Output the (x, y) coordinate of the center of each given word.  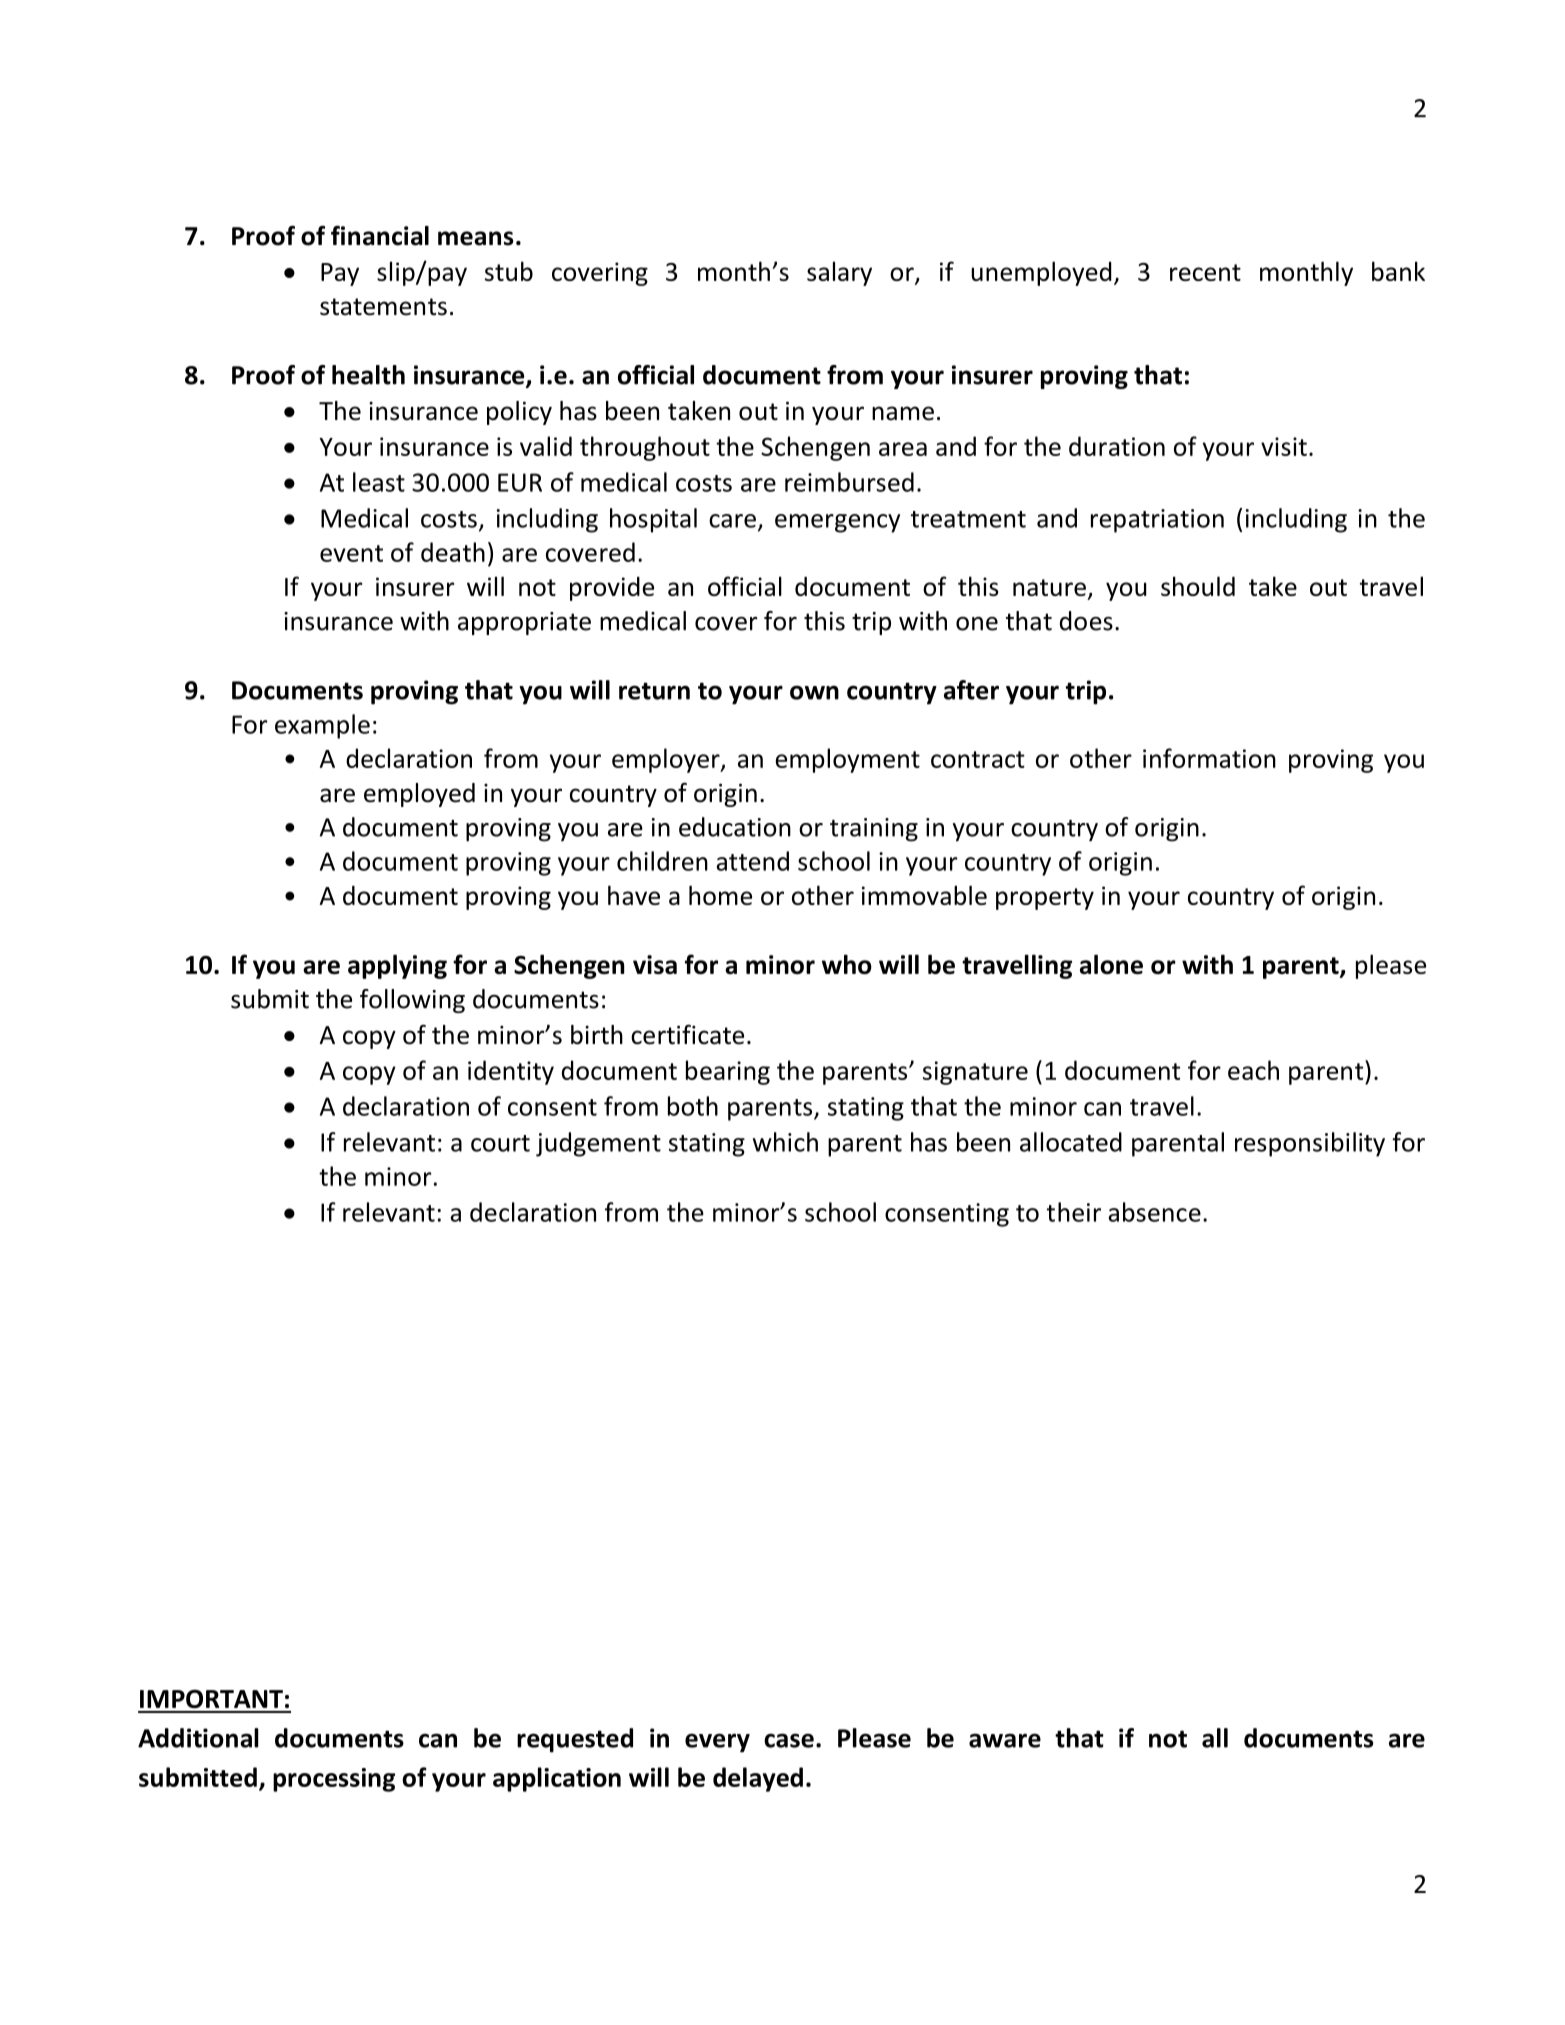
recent (1205, 272)
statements (383, 307)
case (789, 1740)
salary (839, 273)
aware (1005, 1740)
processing (334, 1780)
